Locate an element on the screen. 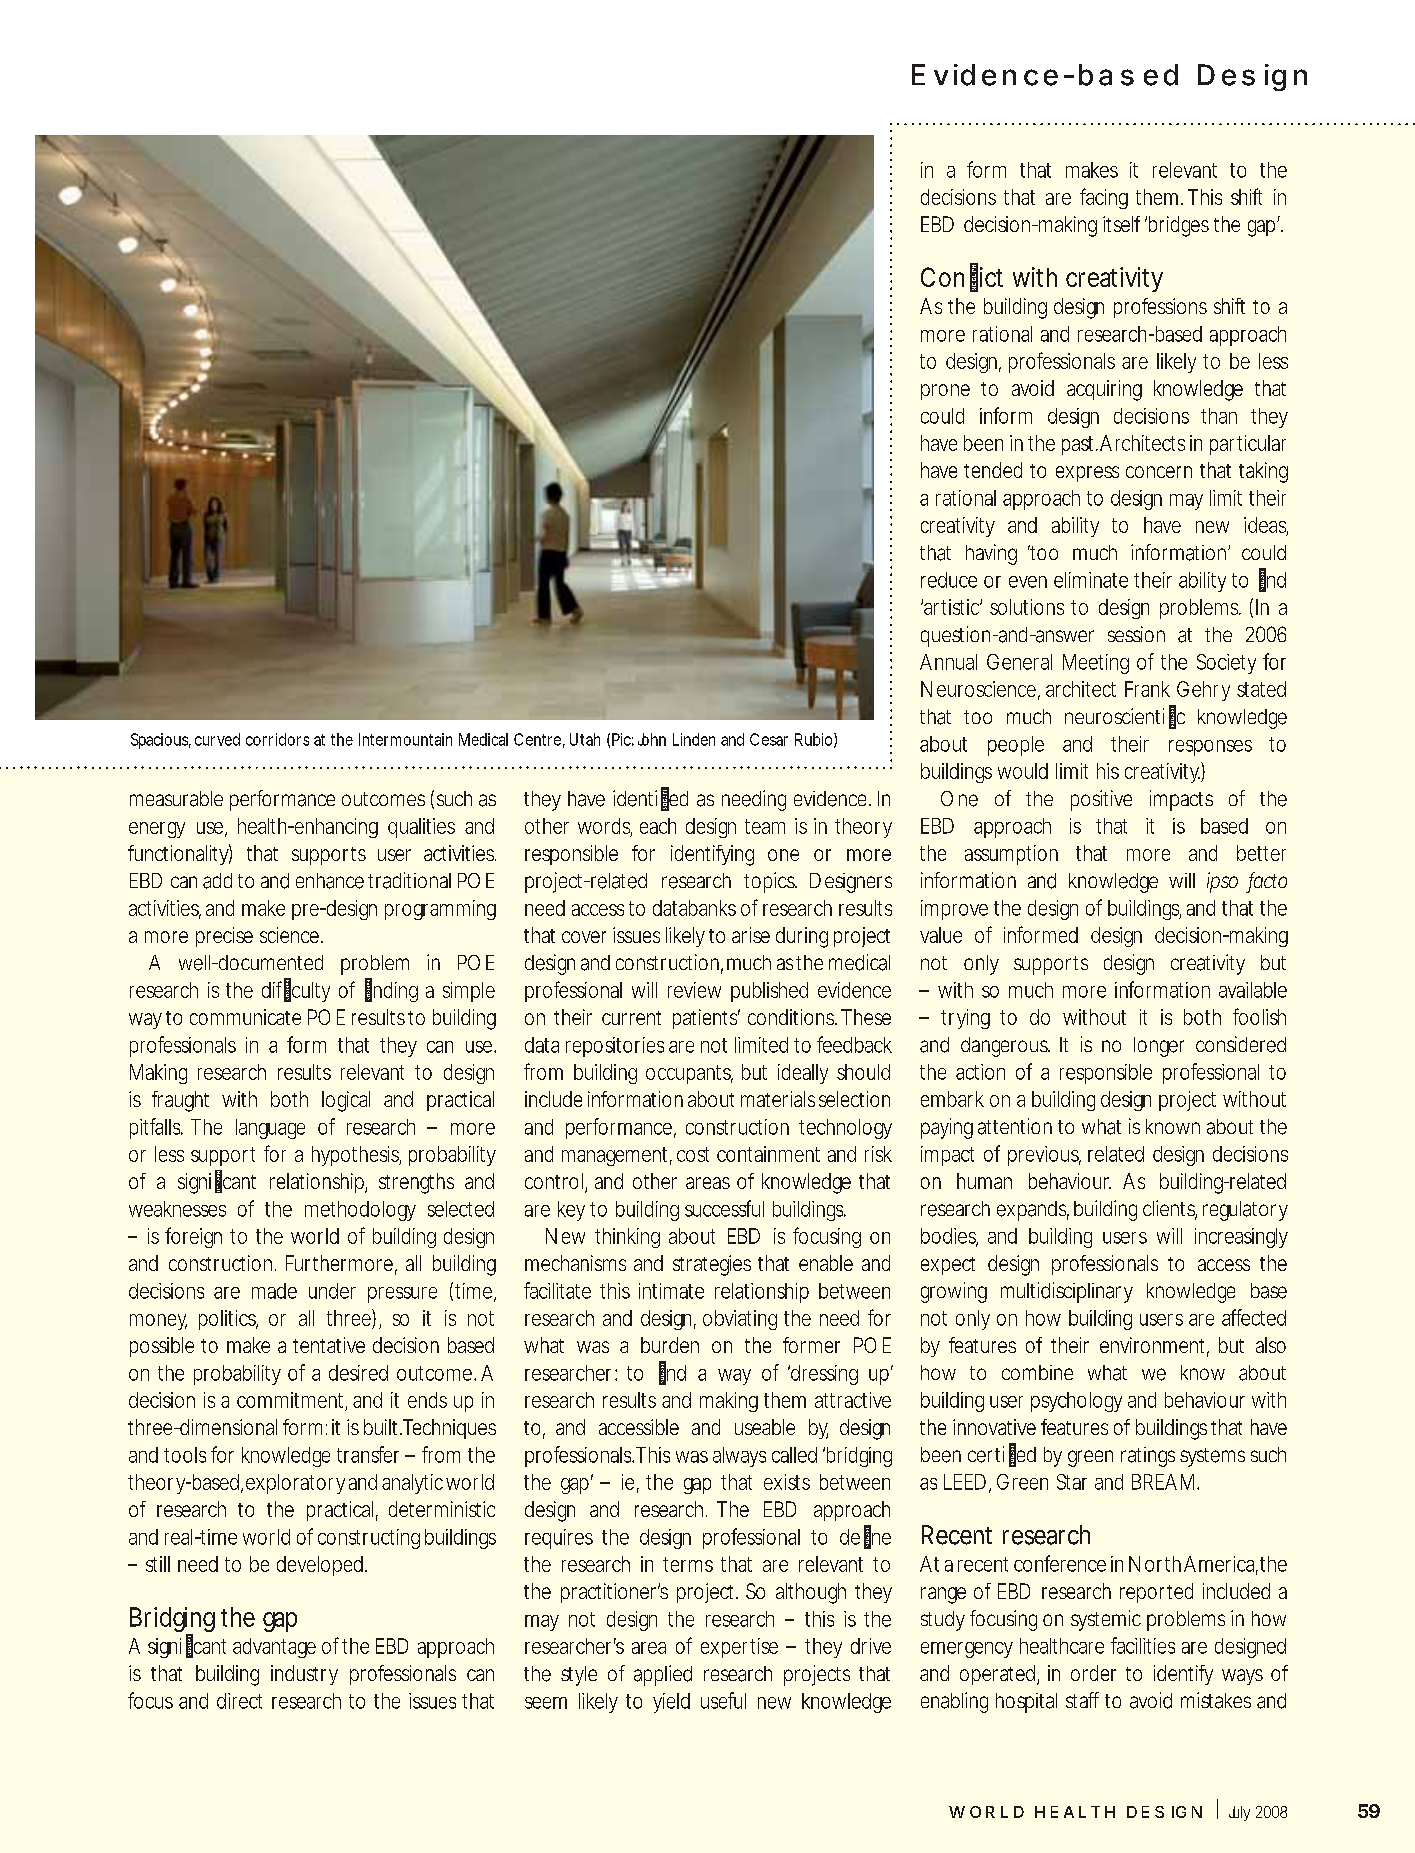 This screenshot has height=1853, width=1415. ict is located at coordinates (991, 277).
